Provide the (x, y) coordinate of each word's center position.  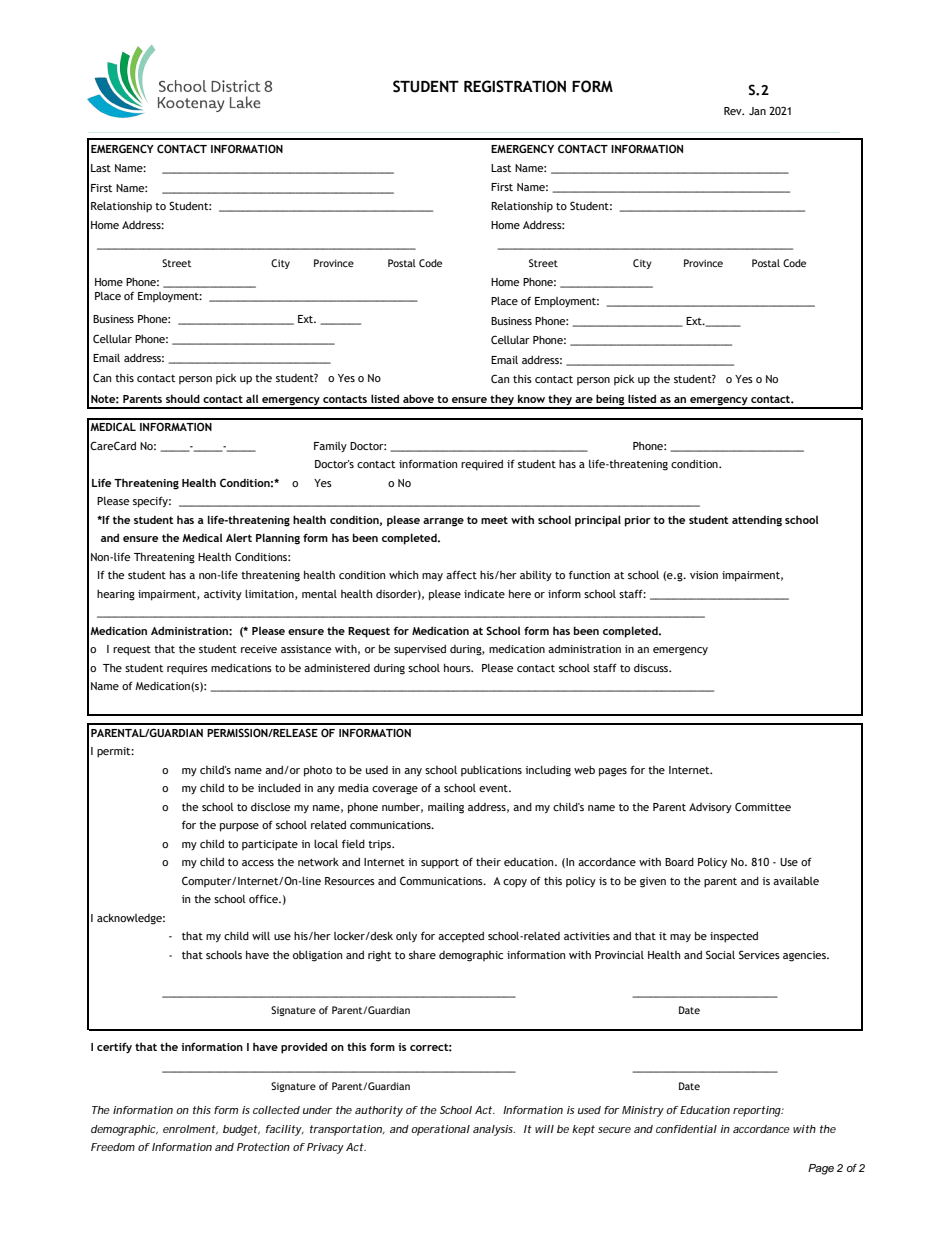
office (264, 898)
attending (757, 521)
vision (704, 575)
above (418, 398)
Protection (263, 1147)
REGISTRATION (515, 86)
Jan (757, 111)
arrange (443, 522)
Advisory (710, 808)
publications (491, 770)
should (183, 398)
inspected (734, 937)
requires (187, 669)
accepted (461, 937)
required (482, 465)
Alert (239, 537)
